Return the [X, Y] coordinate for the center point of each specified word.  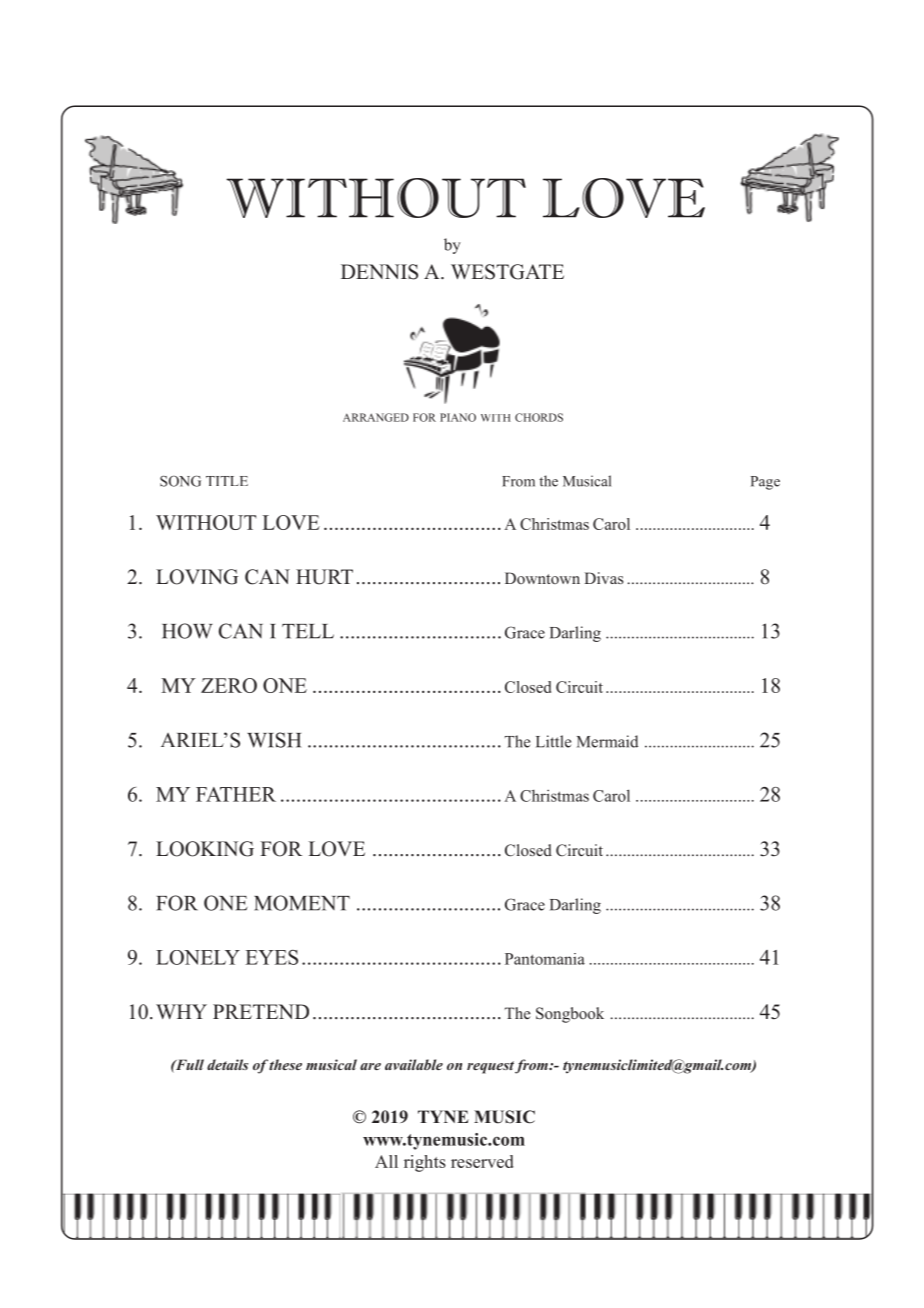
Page [765, 483]
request [490, 1067]
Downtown [542, 578]
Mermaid [607, 741]
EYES [272, 957]
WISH [274, 740]
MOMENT [302, 903]
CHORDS [539, 417]
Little [553, 741]
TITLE [227, 481]
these [285, 1064]
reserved [482, 1161]
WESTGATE [507, 272]
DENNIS [379, 272]
